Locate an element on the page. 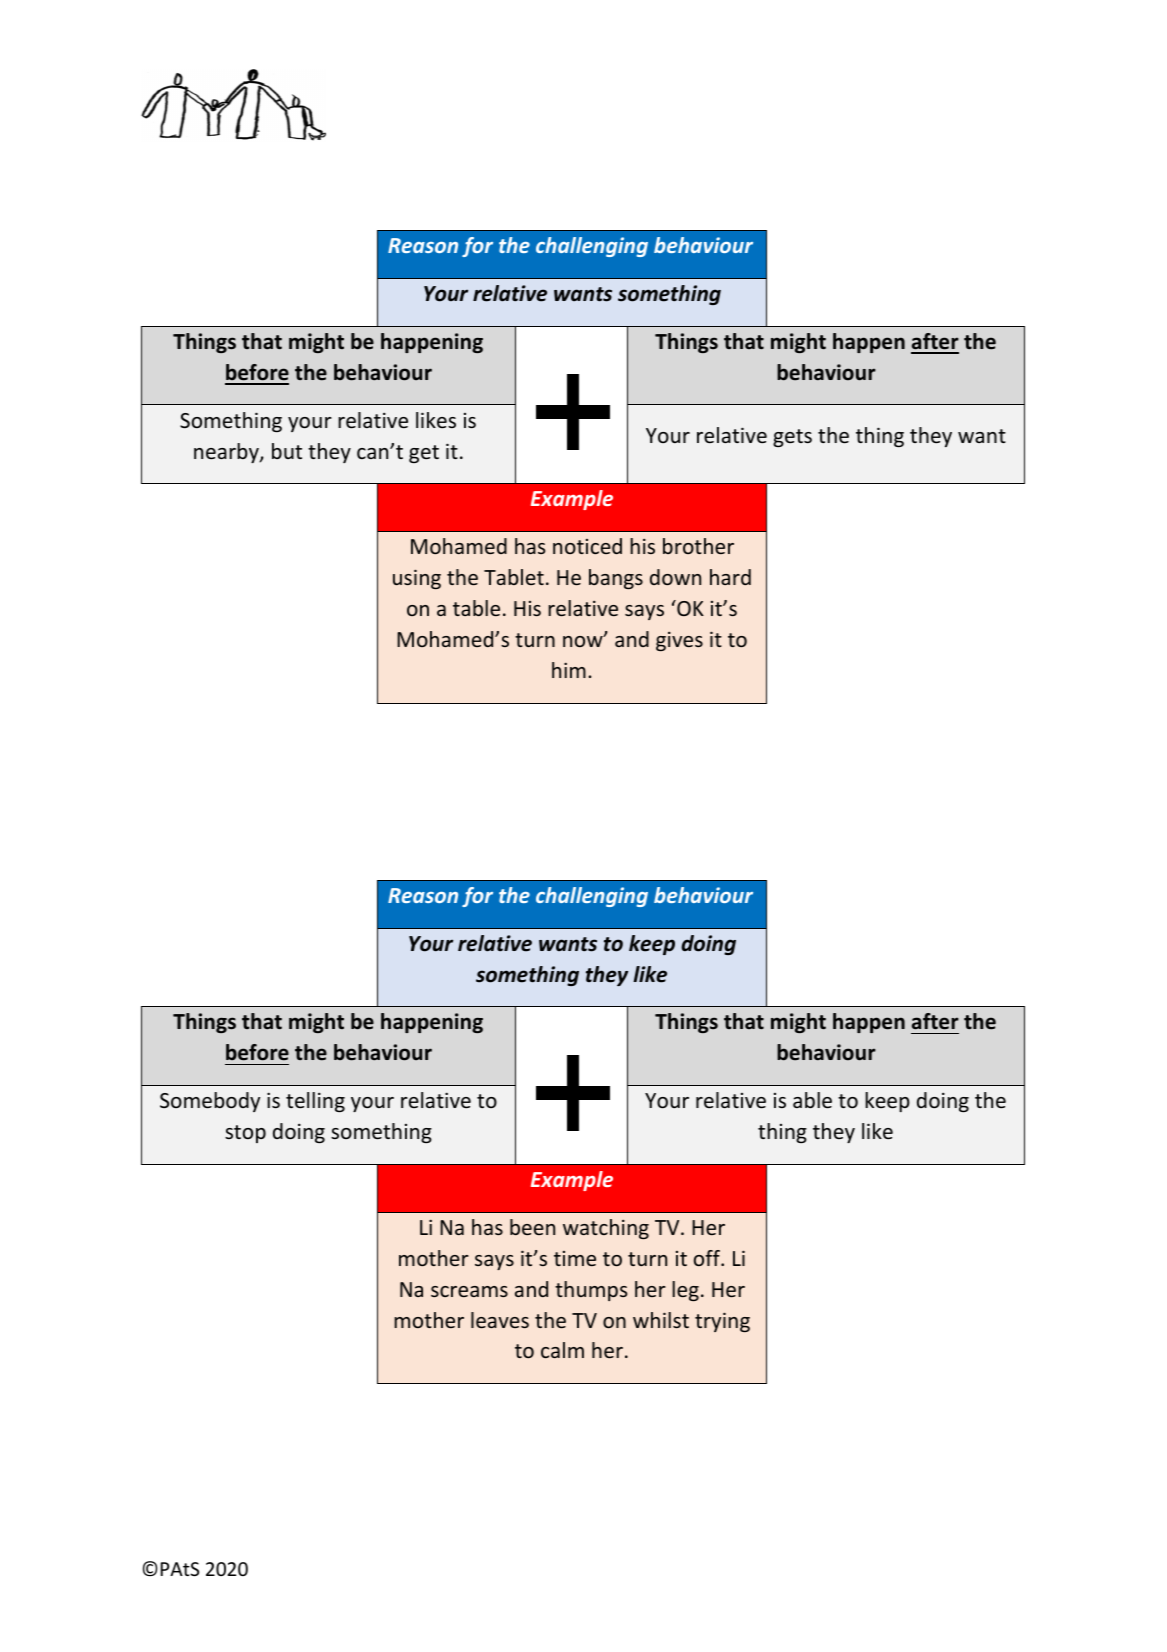  but is located at coordinates (287, 451).
